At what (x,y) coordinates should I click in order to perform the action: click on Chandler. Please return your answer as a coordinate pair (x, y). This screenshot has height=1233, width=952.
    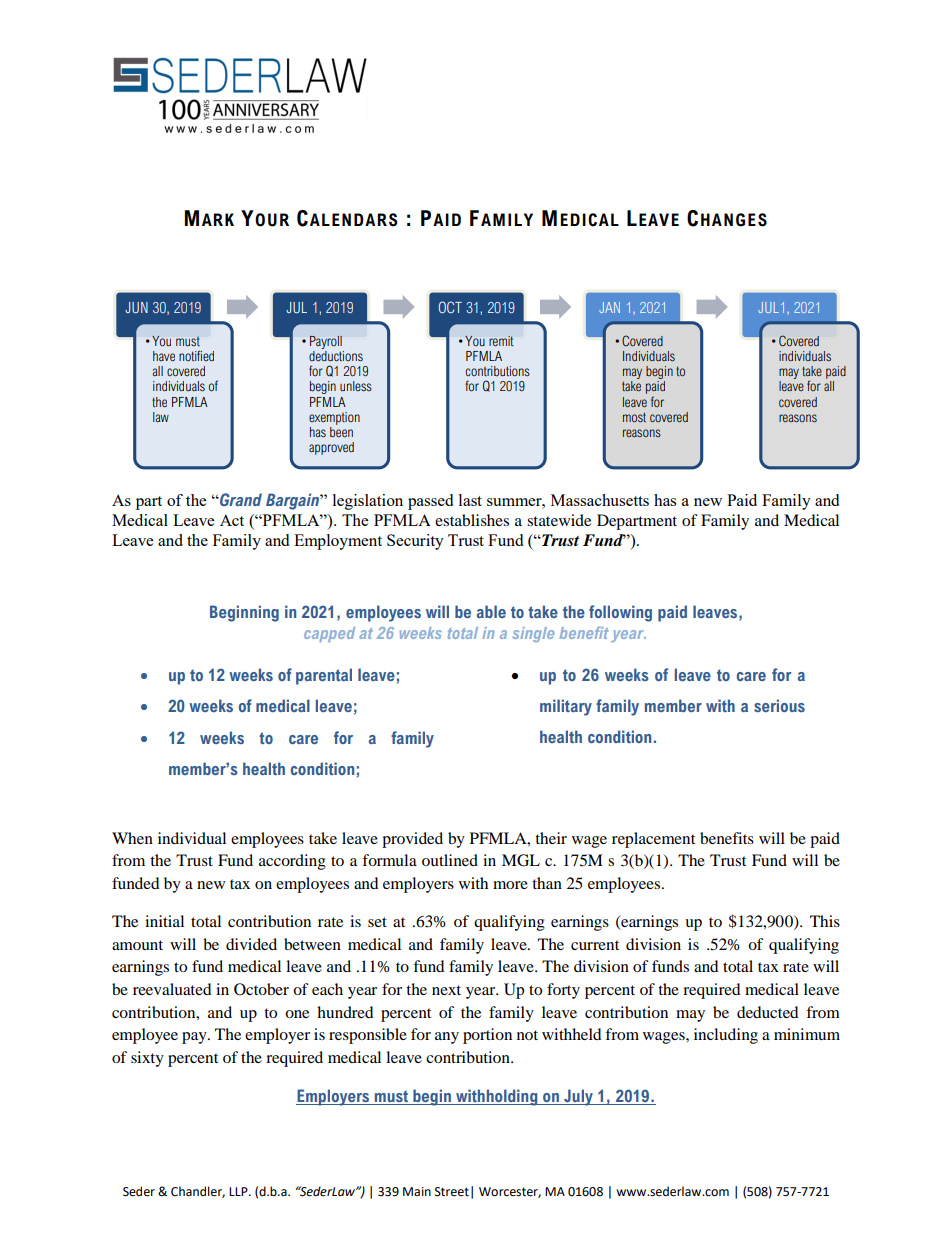
    Looking at the image, I should click on (198, 1192).
